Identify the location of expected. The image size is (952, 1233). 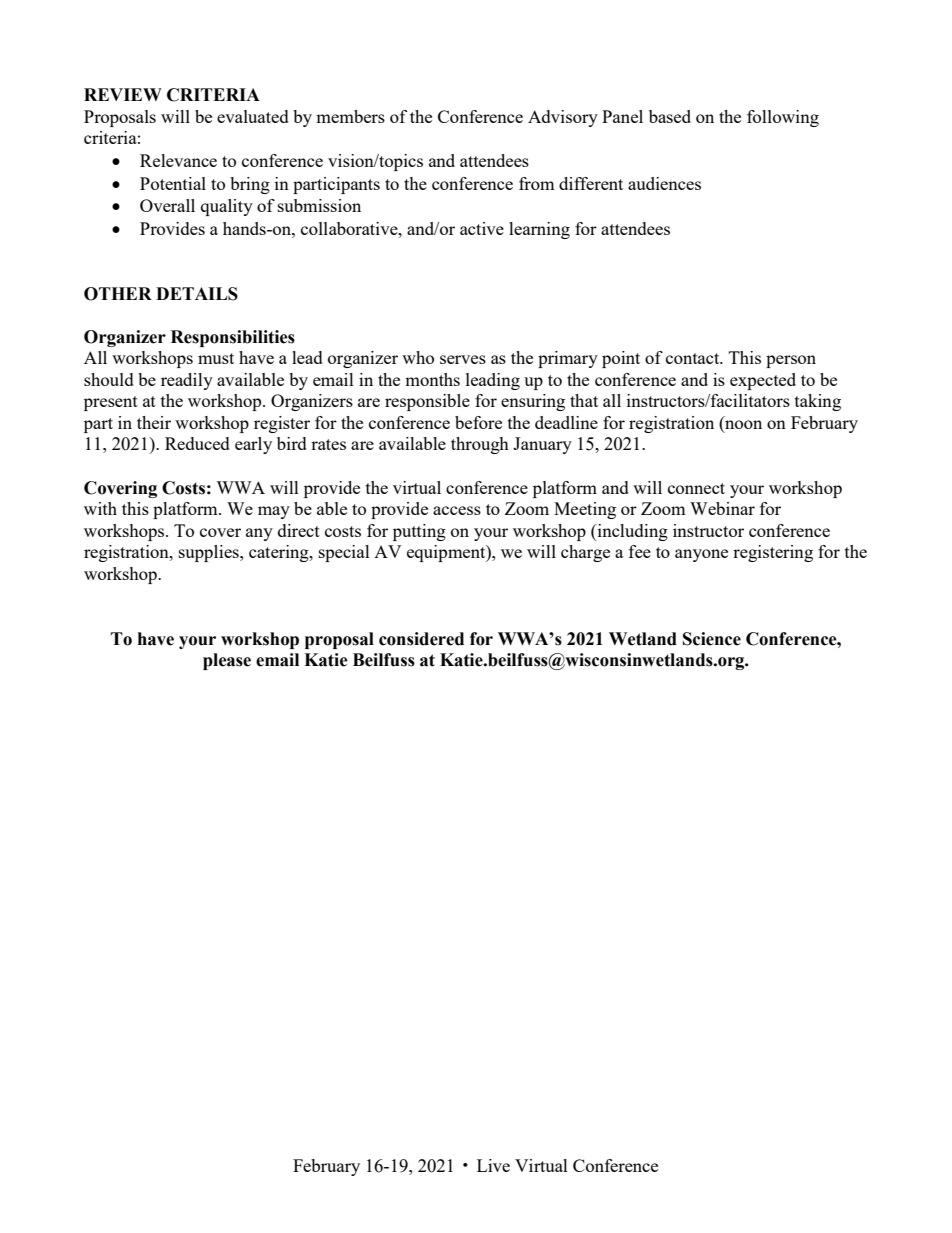
(763, 381).
